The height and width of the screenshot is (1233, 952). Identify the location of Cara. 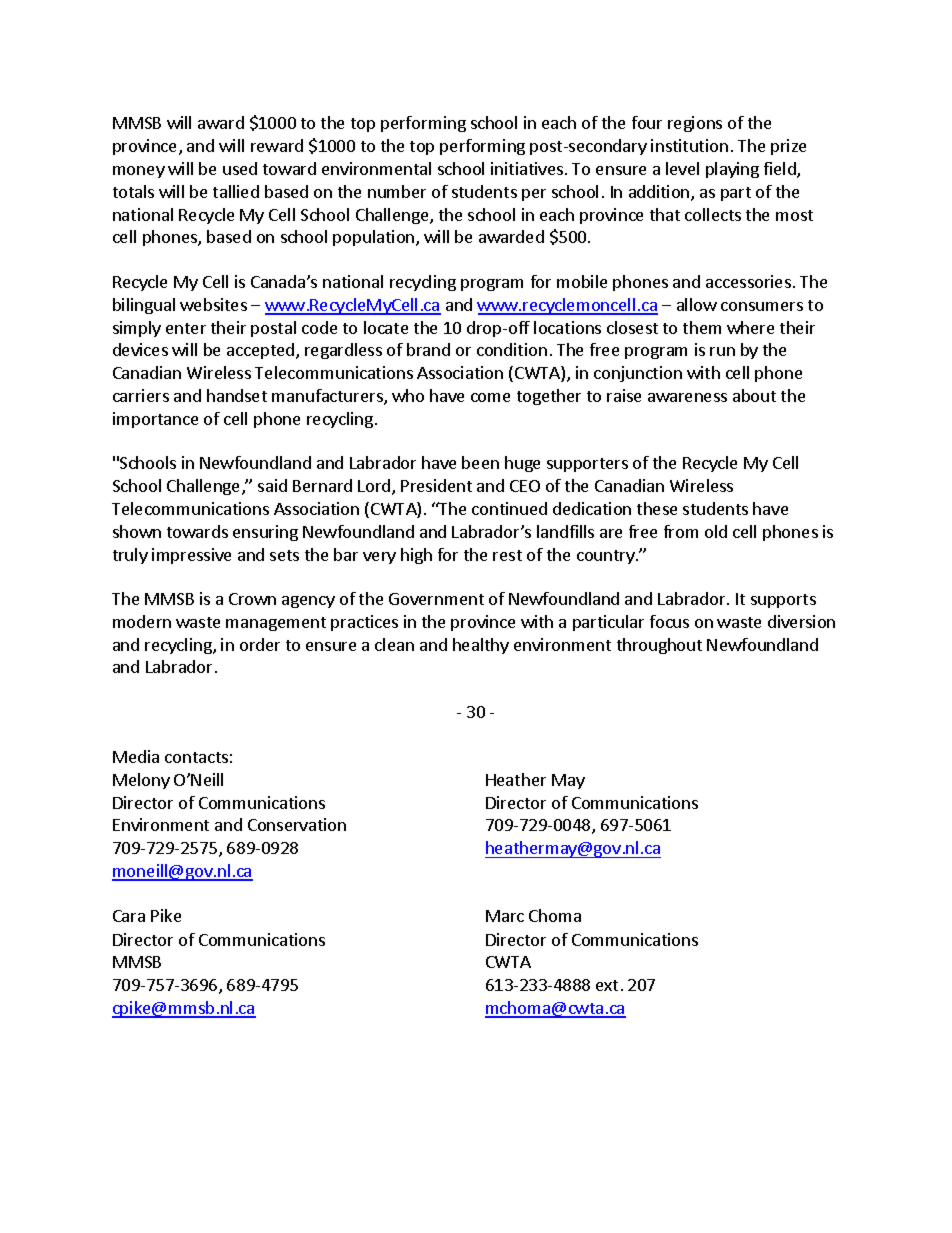
(129, 916).
